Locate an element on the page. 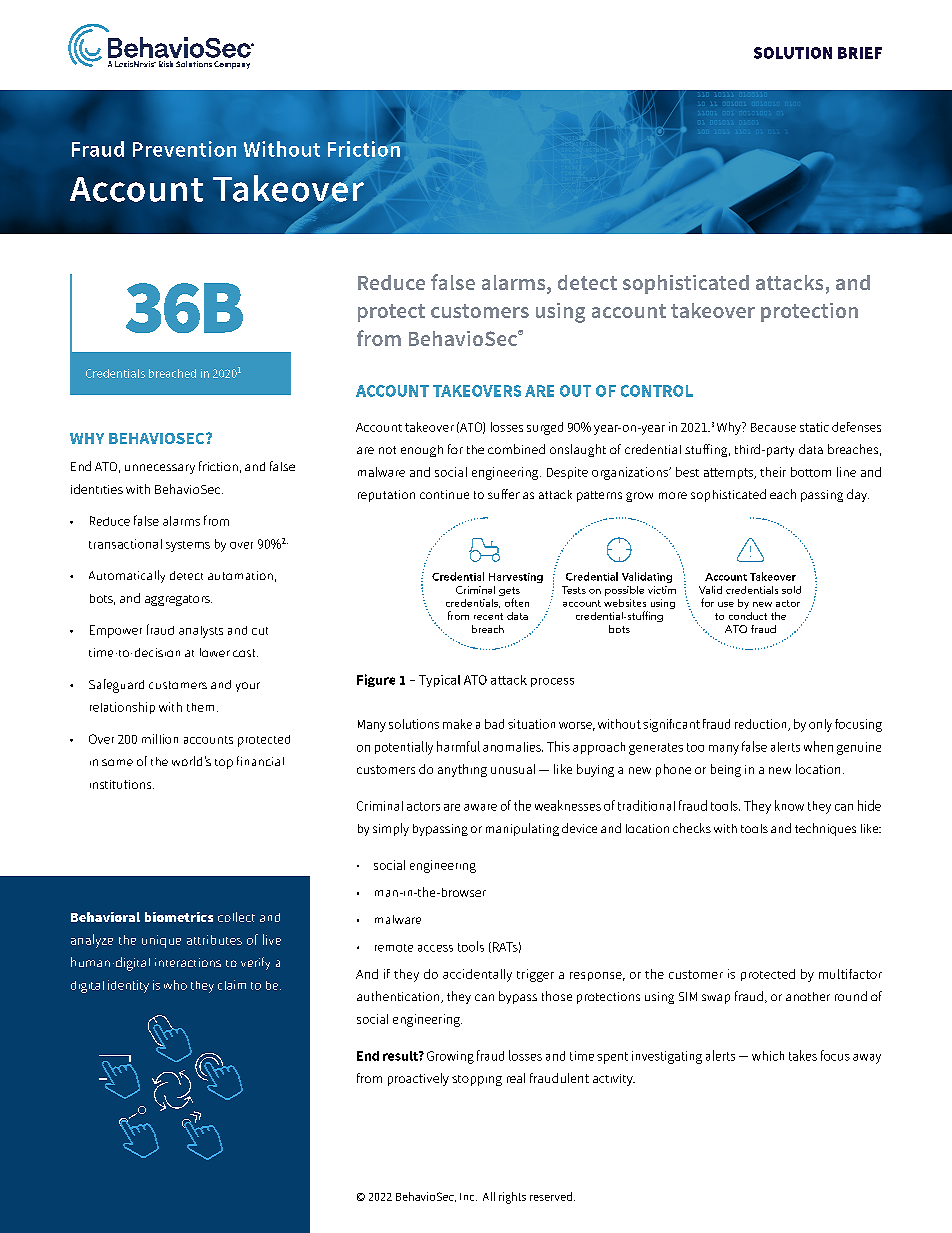 The width and height of the image is (952, 1233). BRIEF is located at coordinates (860, 53).
